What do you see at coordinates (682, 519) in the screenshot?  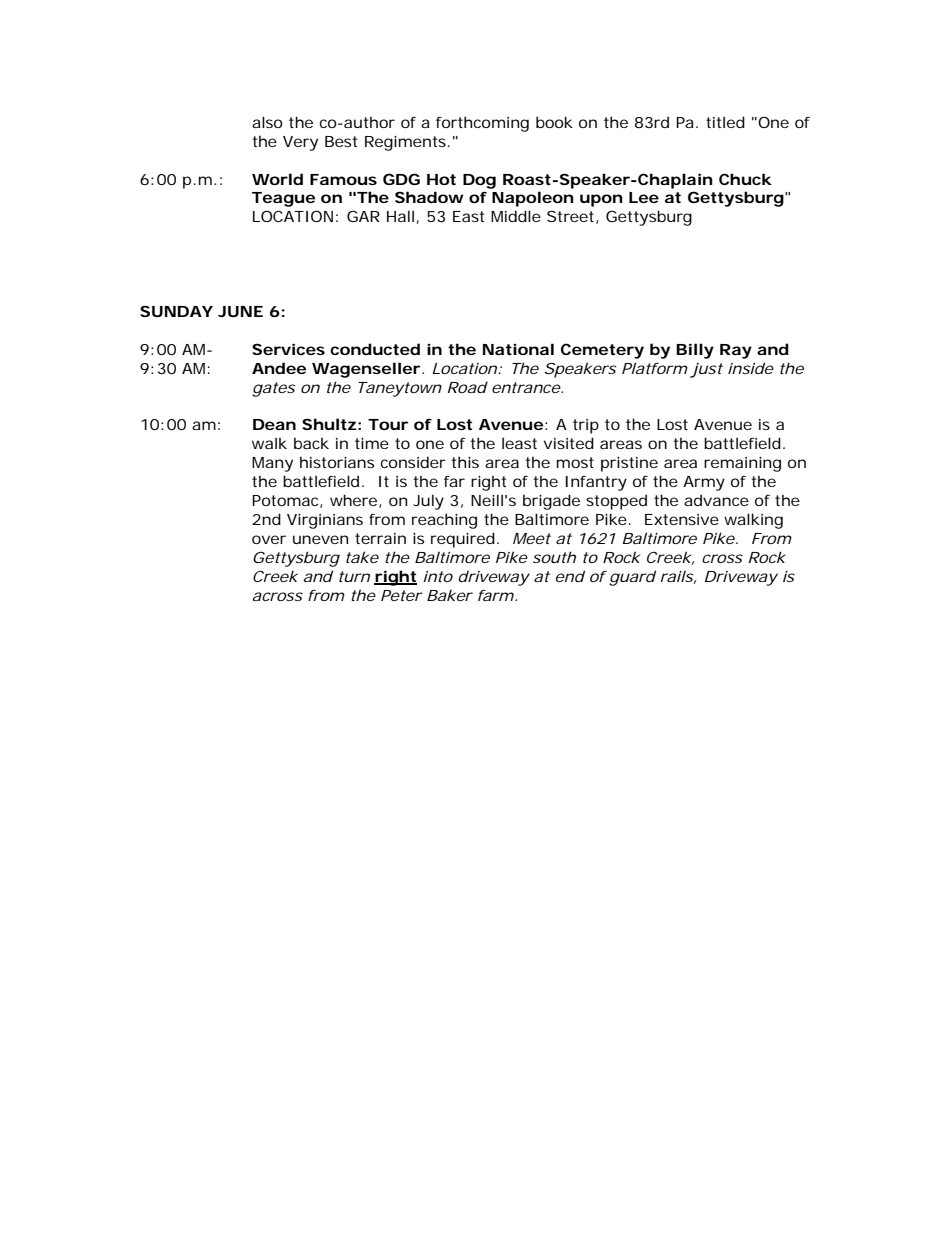 I see `Extensive` at bounding box center [682, 519].
